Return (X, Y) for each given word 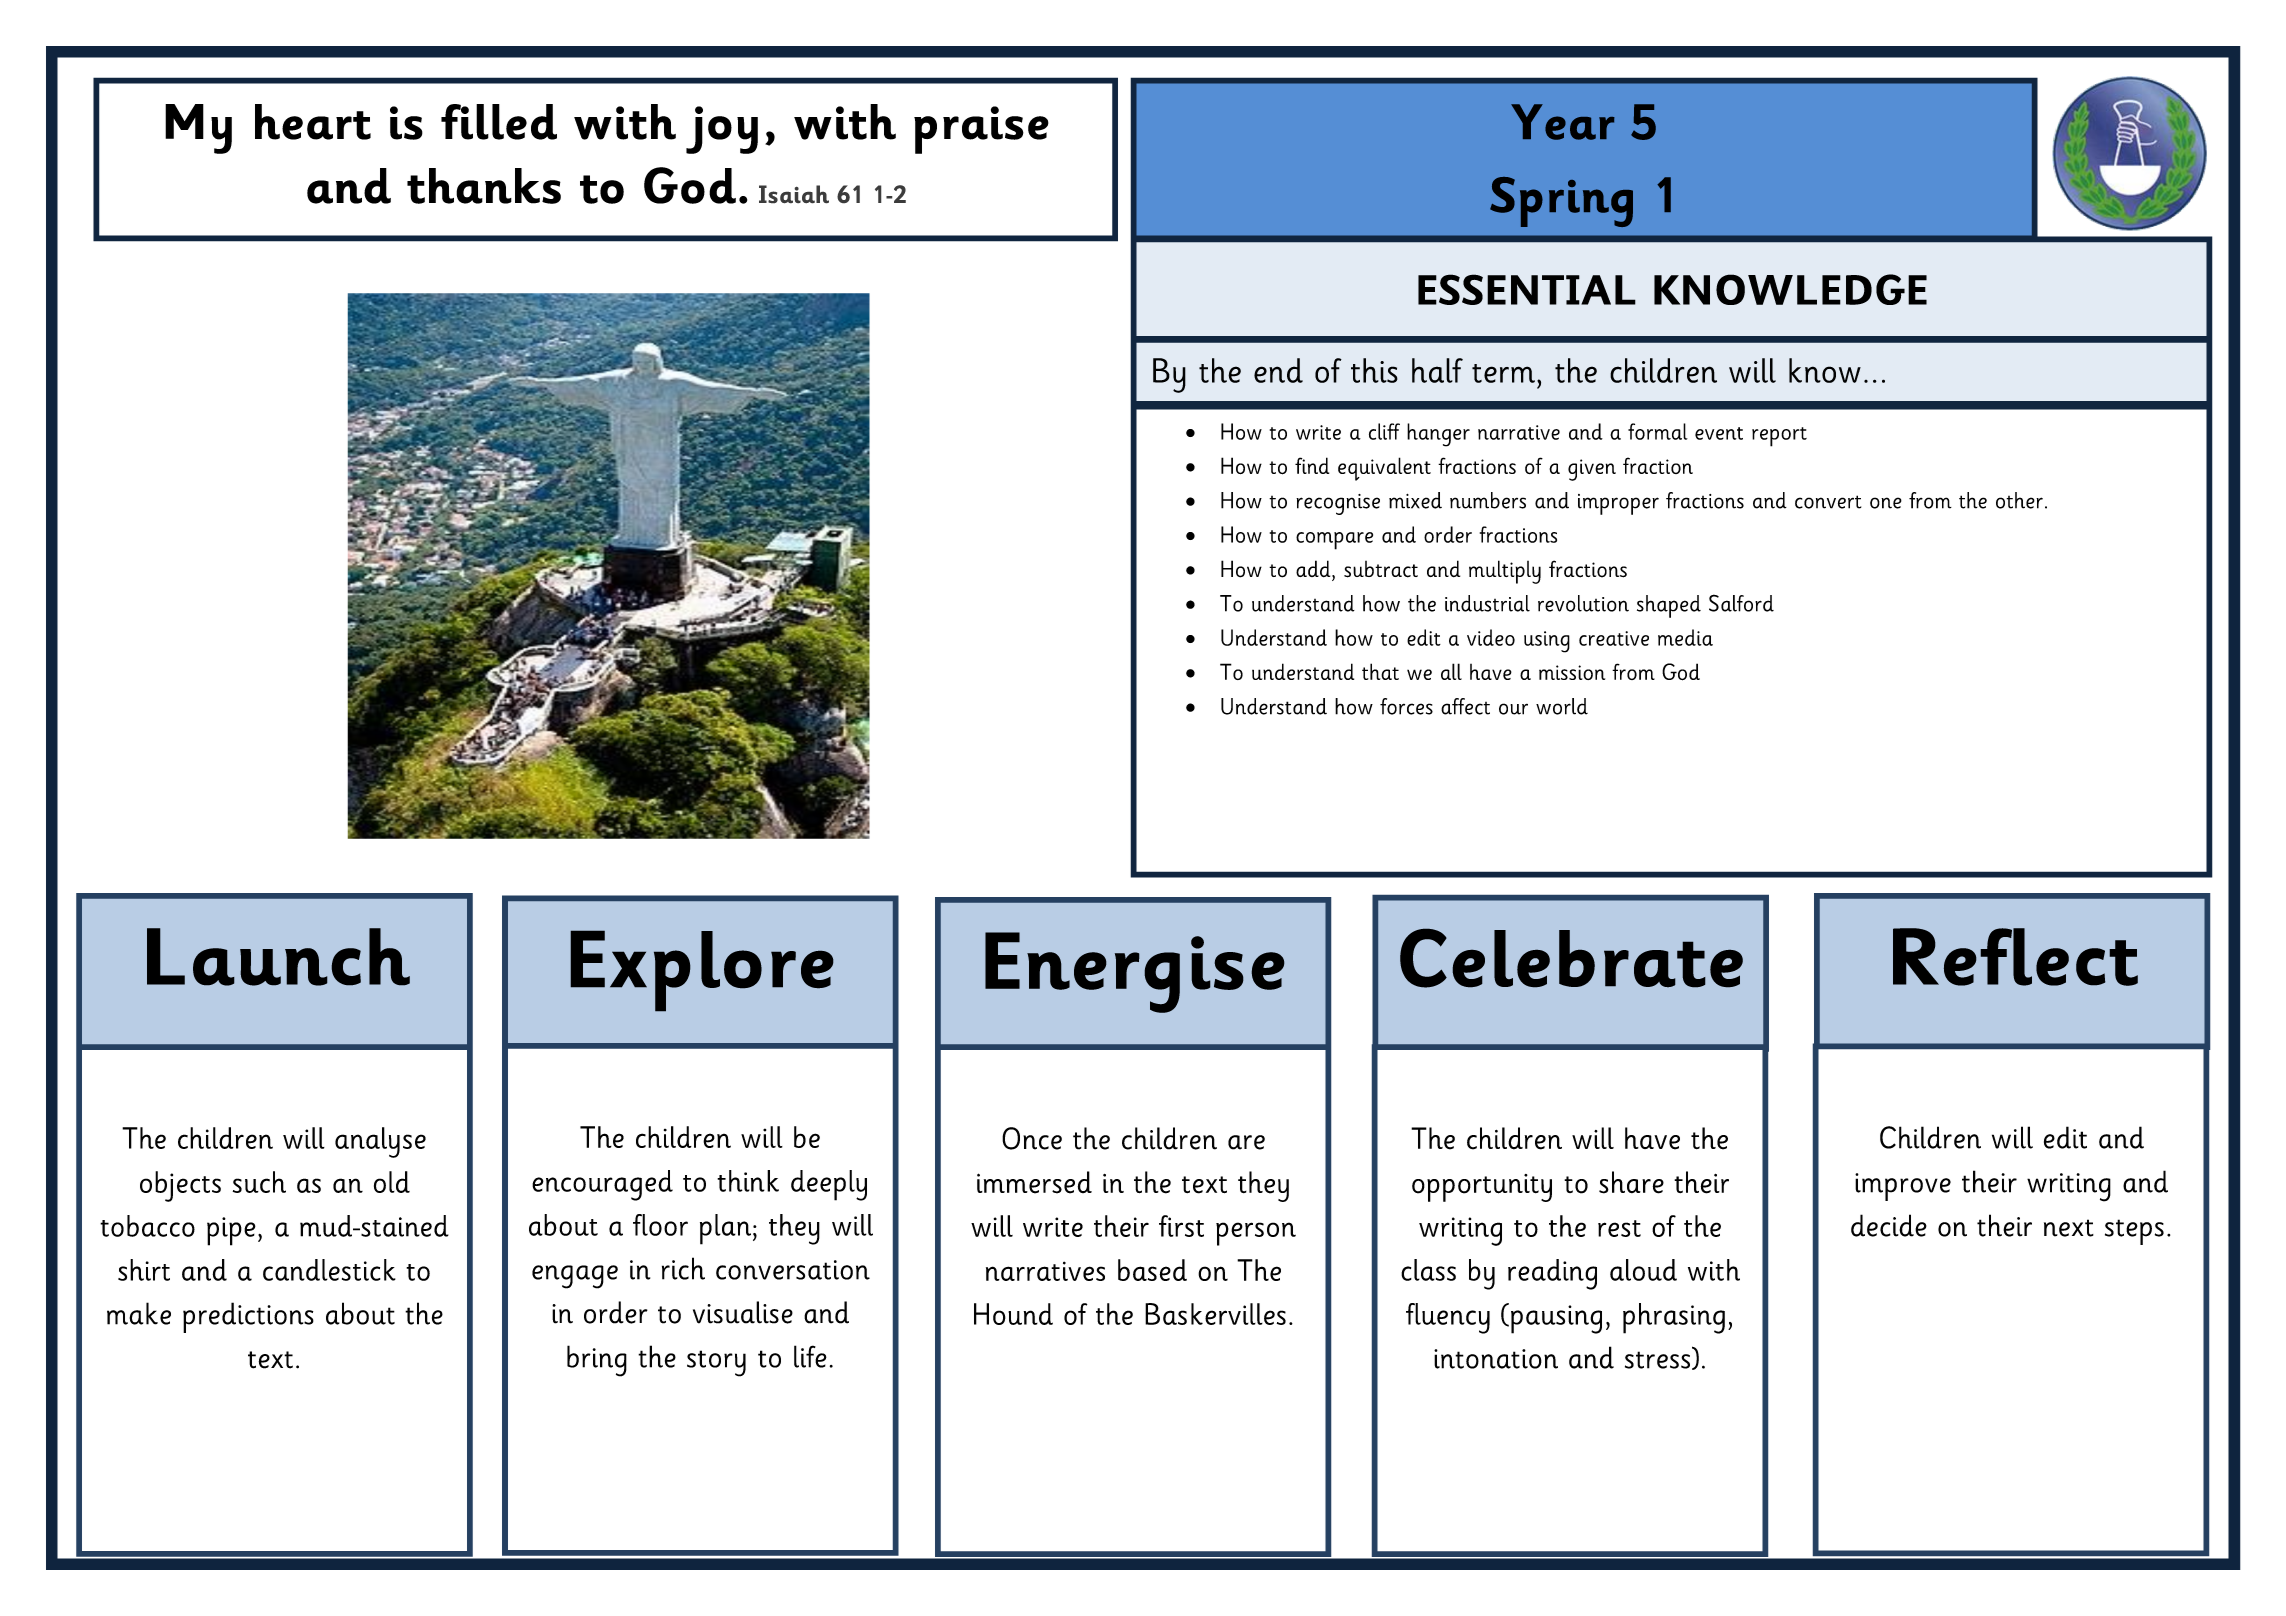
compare (1334, 541)
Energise (1135, 972)
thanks (484, 186)
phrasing (1674, 1318)
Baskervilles (1215, 1314)
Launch (278, 957)
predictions (248, 1317)
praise (981, 130)
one (1886, 503)
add (1314, 568)
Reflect (2015, 957)
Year (1563, 122)
